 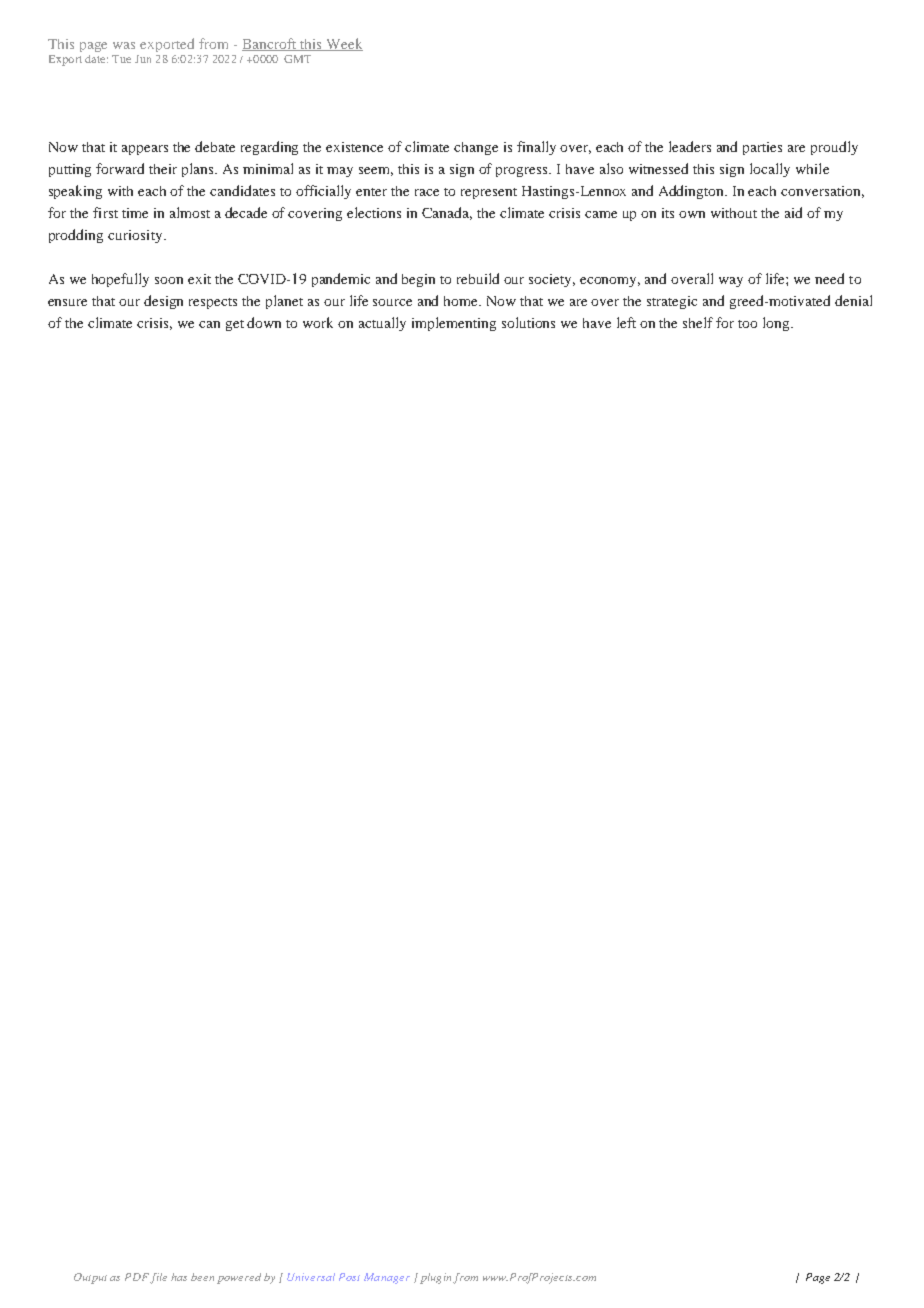 What do you see at coordinates (454, 324) in the image?
I see `implementing` at bounding box center [454, 324].
